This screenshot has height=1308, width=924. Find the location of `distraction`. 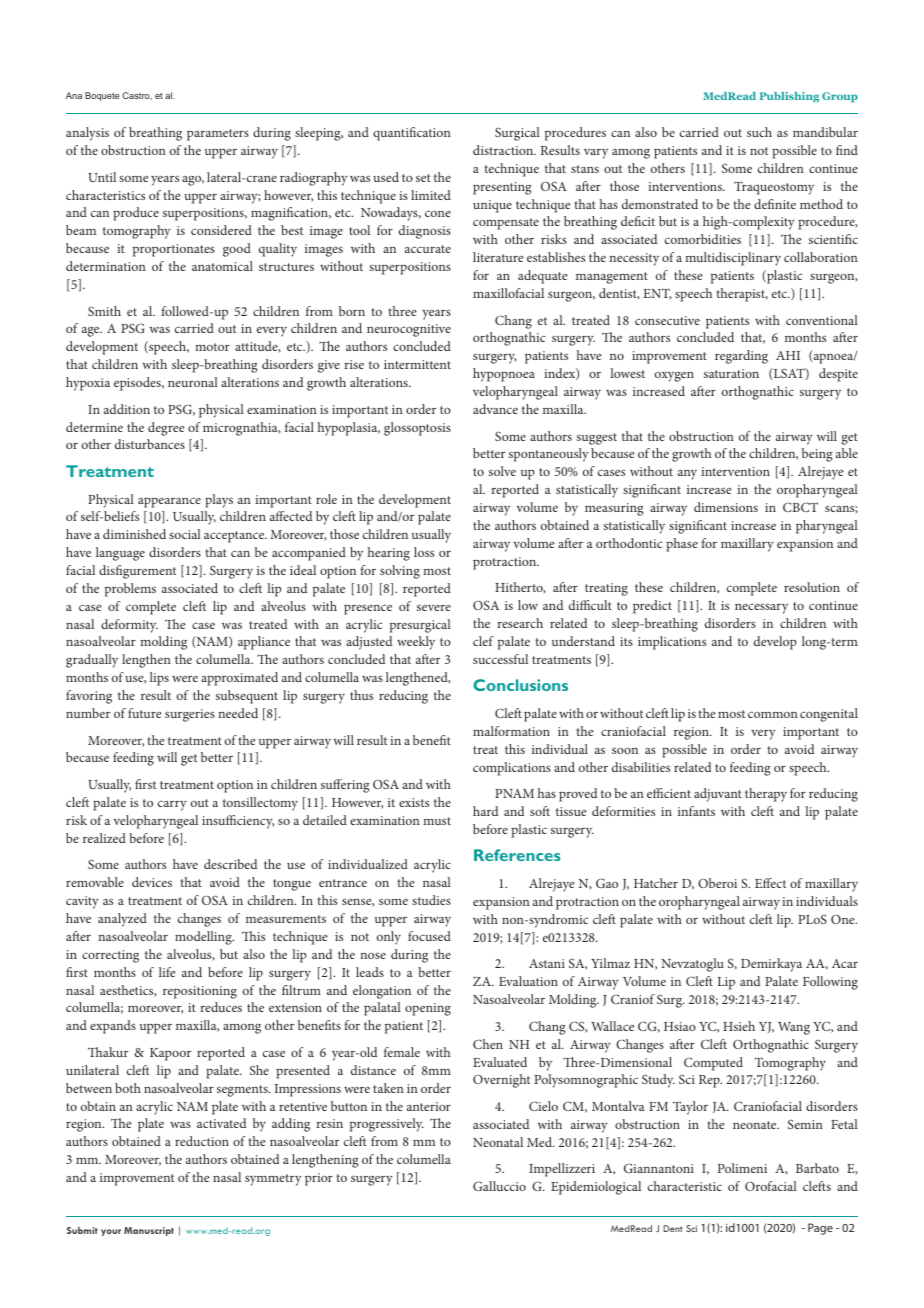

distraction is located at coordinates (504, 150).
